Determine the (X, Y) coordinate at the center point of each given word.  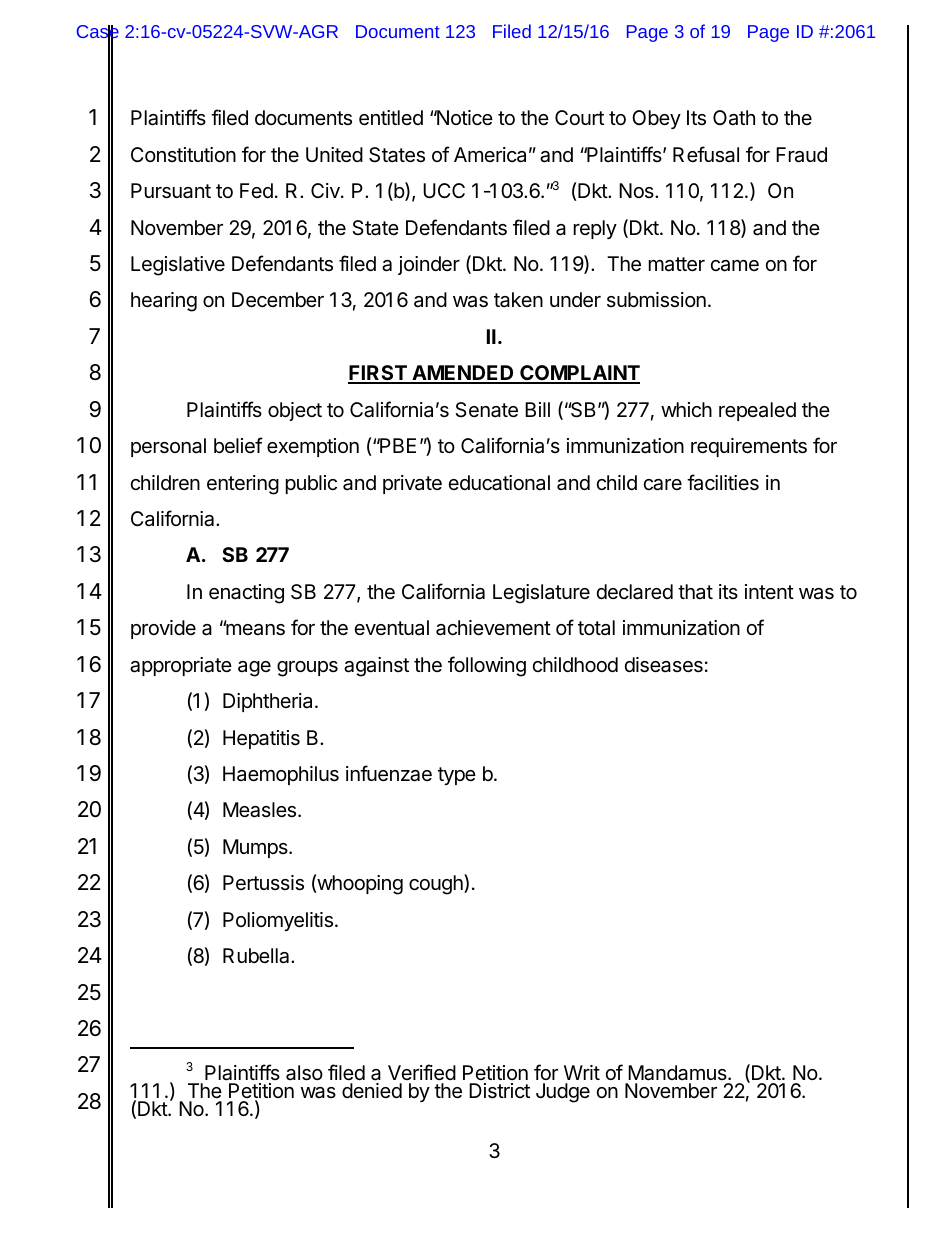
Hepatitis (261, 739)
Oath (734, 118)
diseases (664, 665)
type (457, 776)
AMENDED (463, 374)
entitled (391, 118)
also (304, 1073)
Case (98, 33)
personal (168, 447)
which (686, 409)
